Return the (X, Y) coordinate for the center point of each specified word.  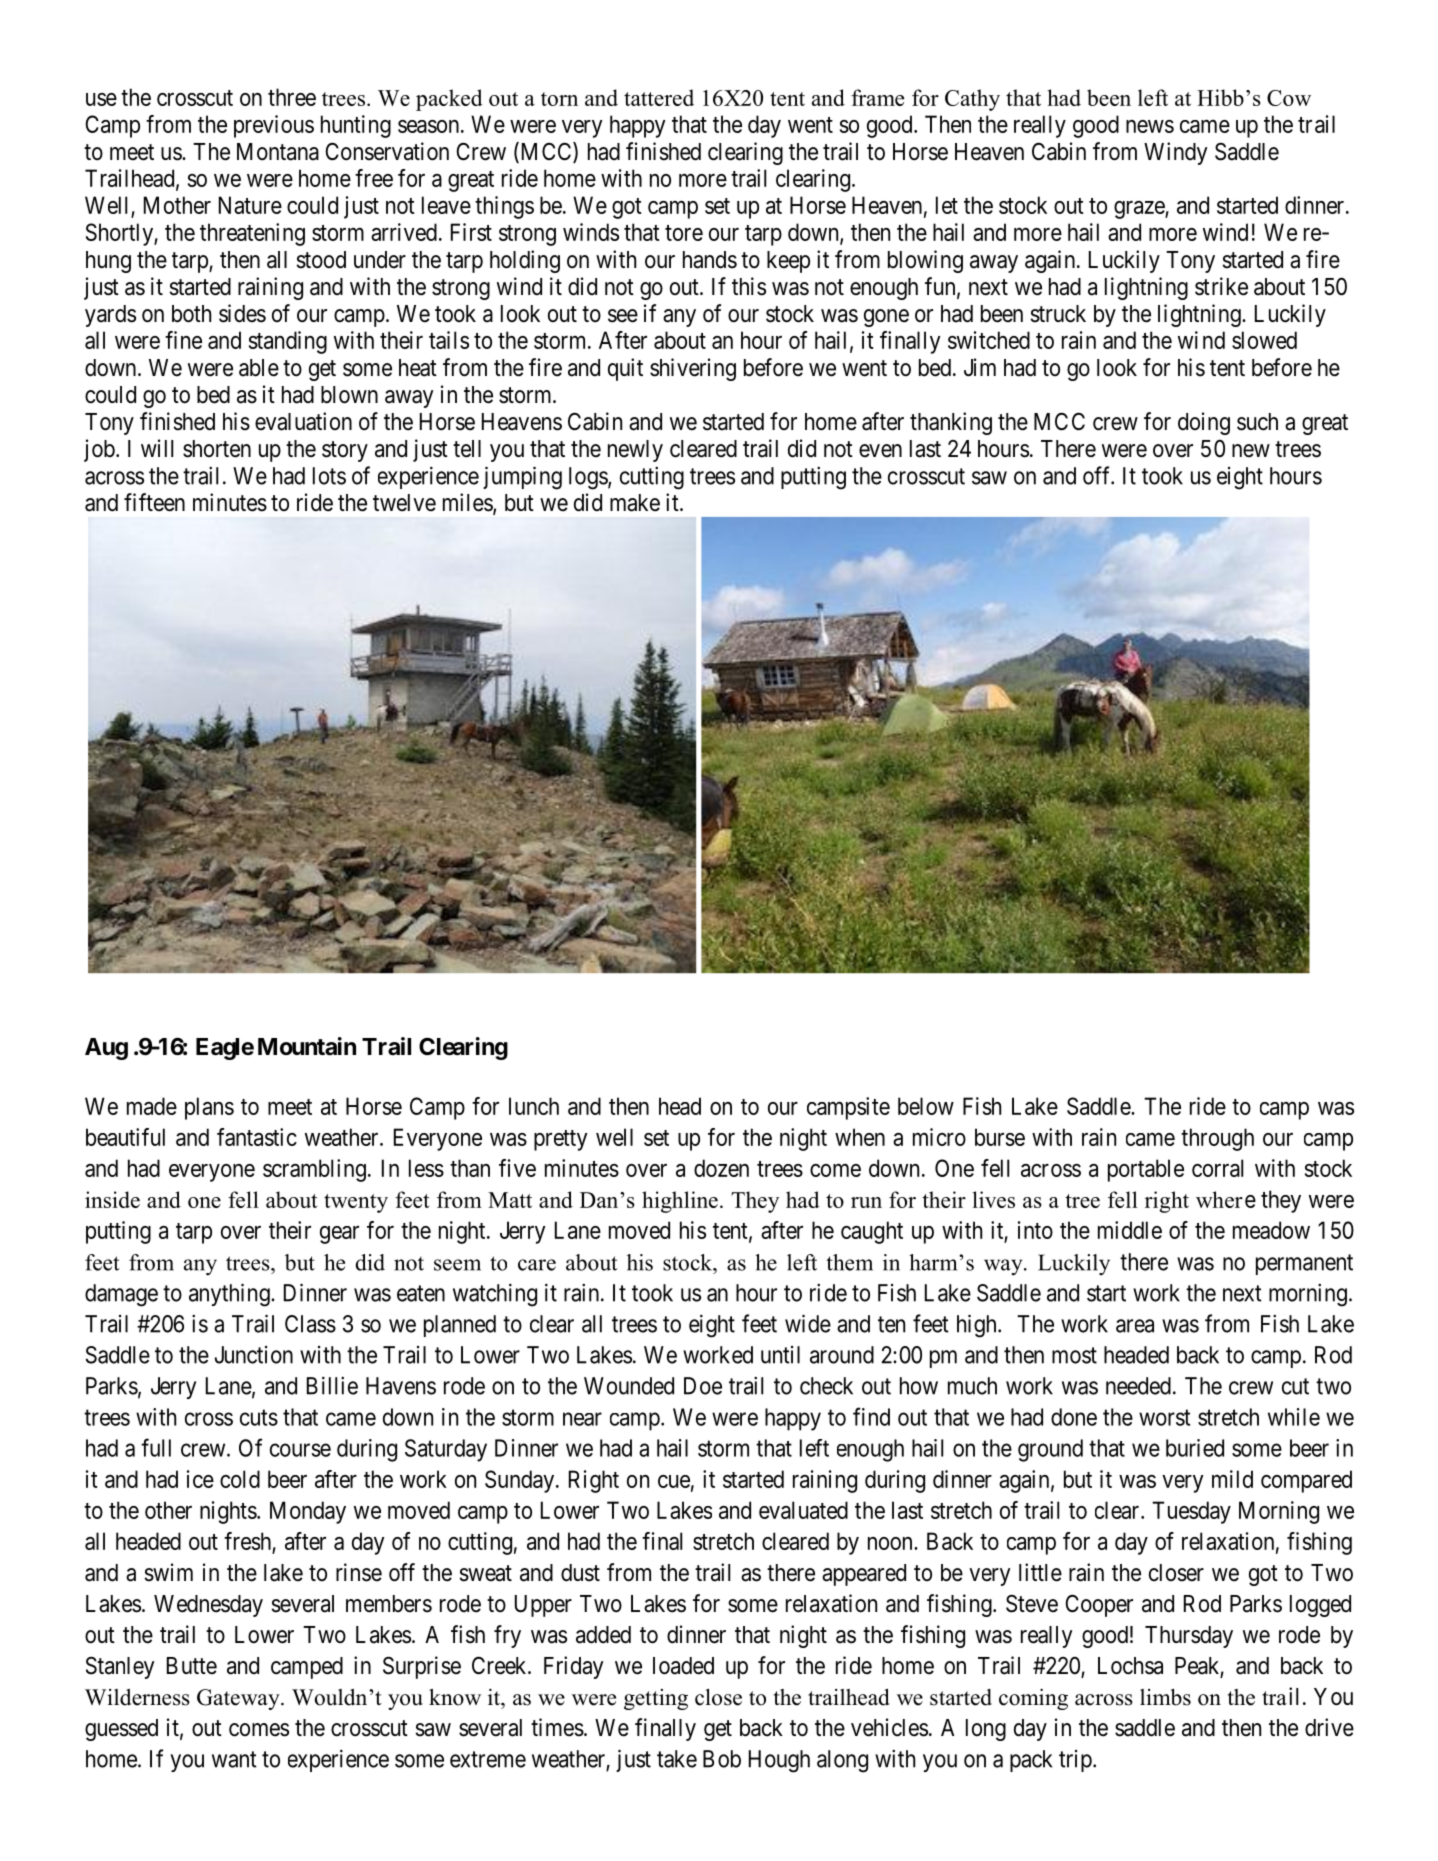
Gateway (239, 1699)
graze (1140, 210)
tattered (659, 97)
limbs (1165, 1697)
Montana (278, 152)
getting (656, 1699)
